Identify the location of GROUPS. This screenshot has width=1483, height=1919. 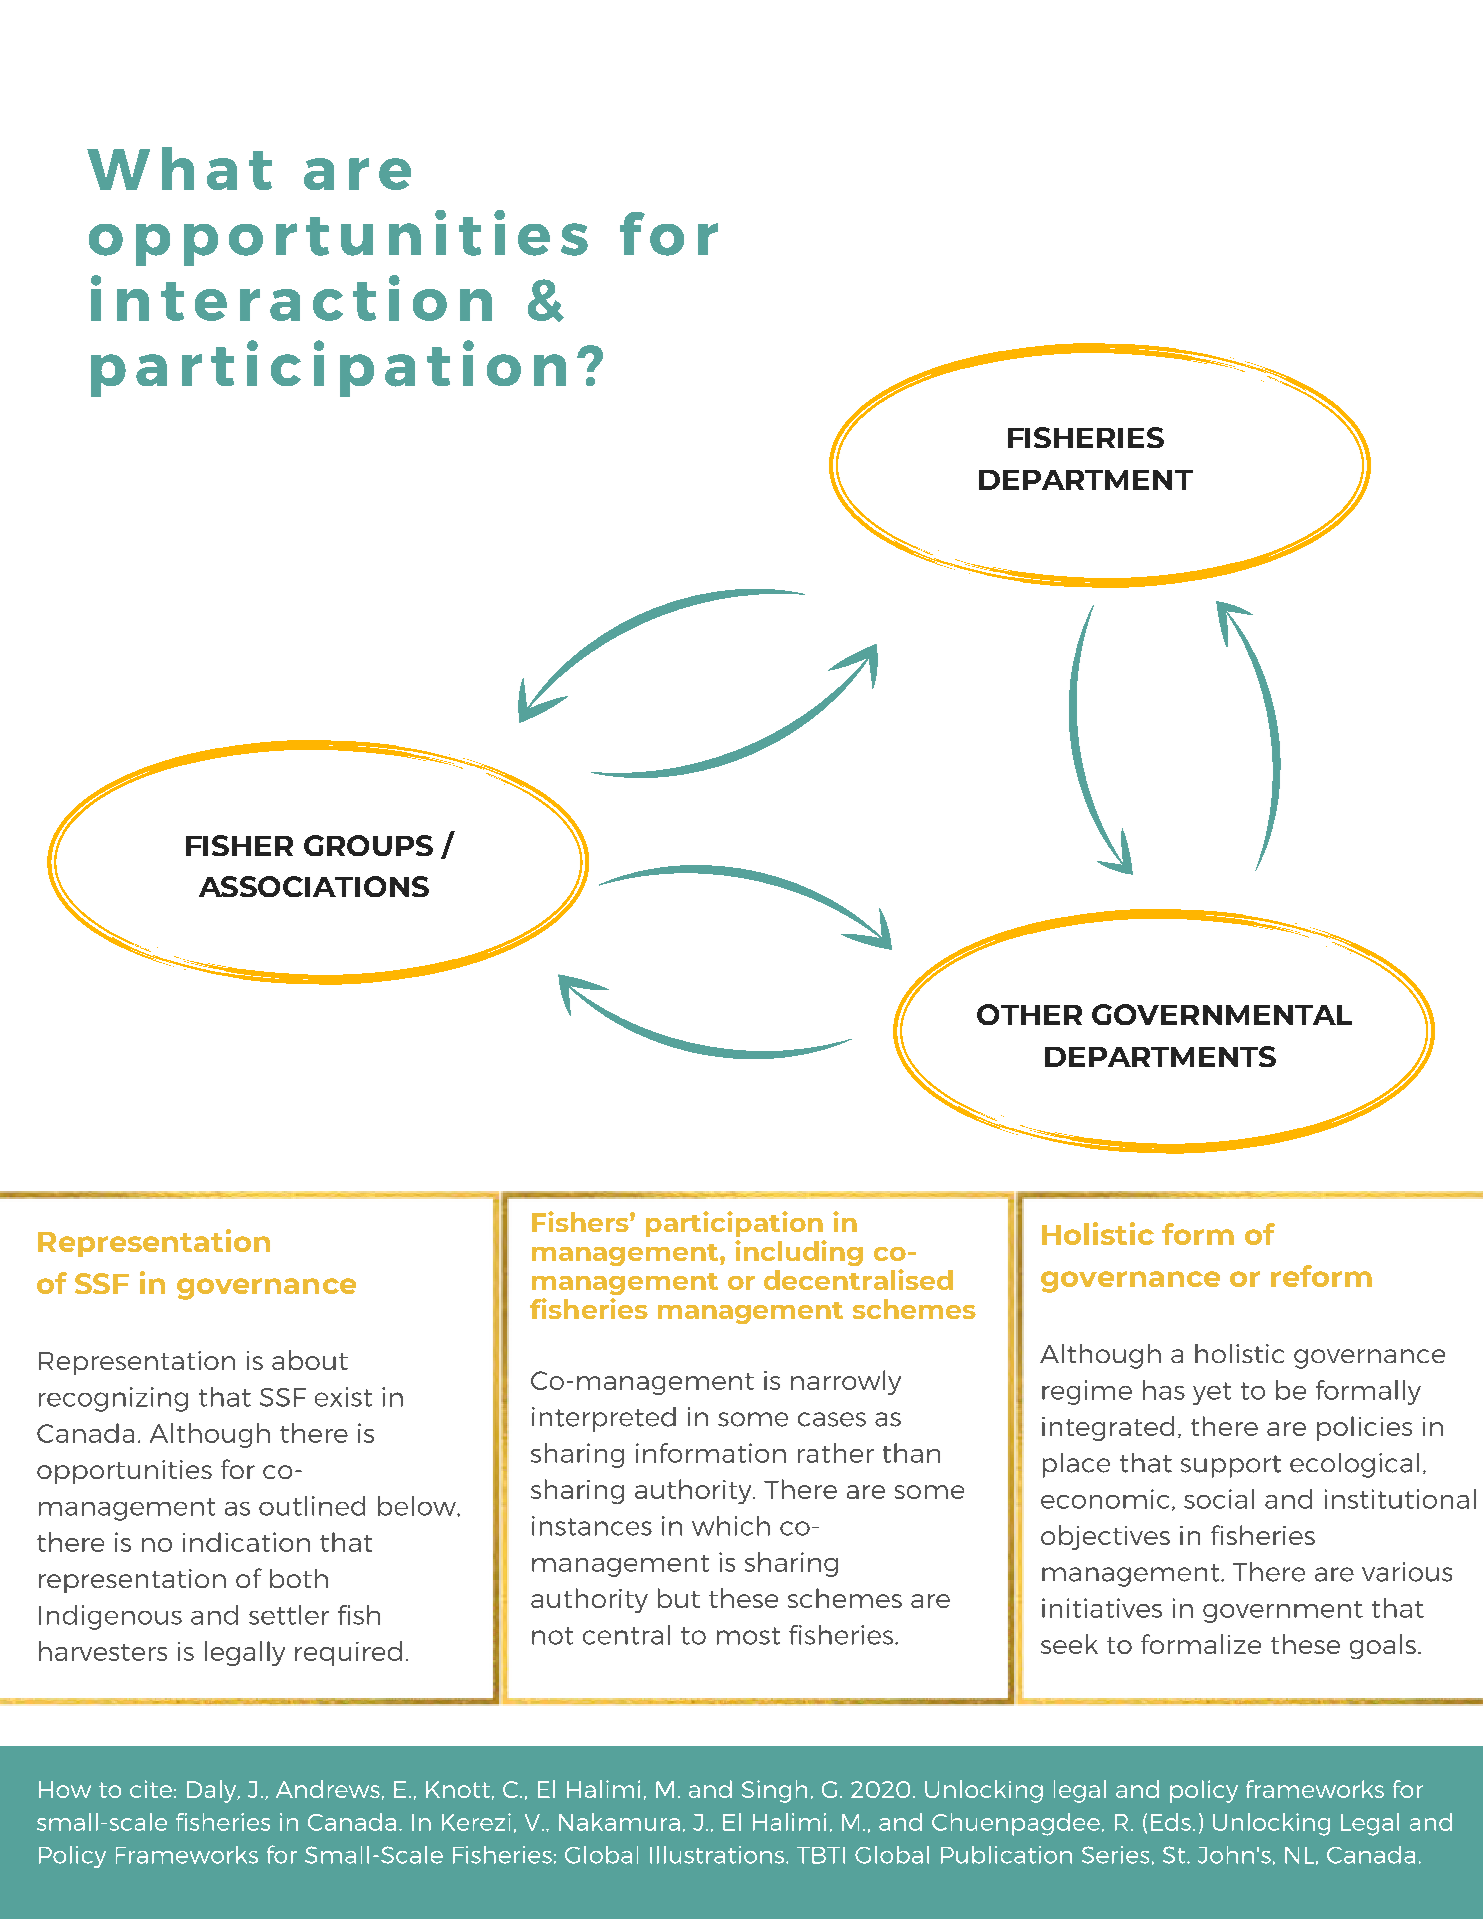
(368, 845).
